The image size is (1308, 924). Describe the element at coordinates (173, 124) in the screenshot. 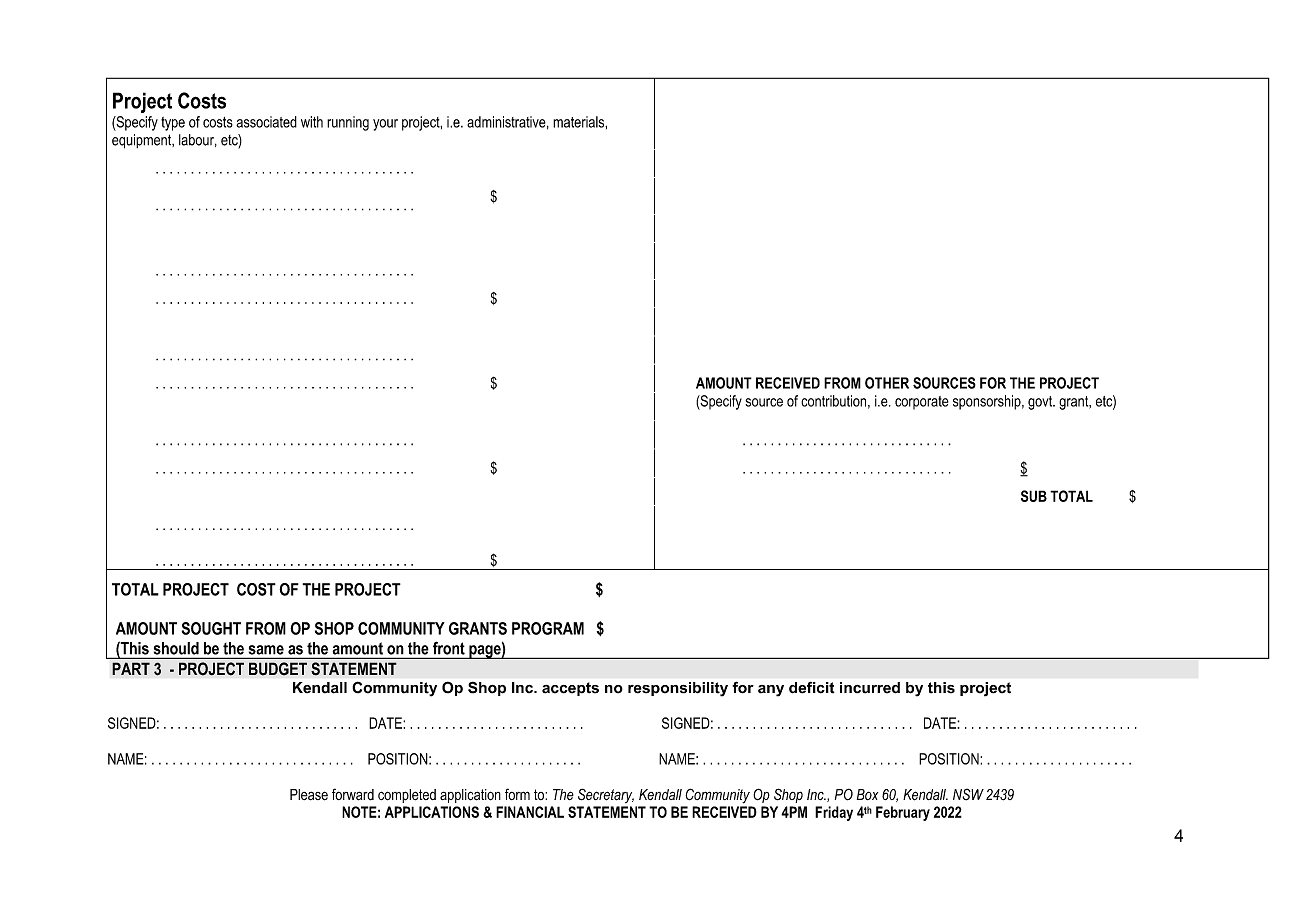

I see `type` at that location.
